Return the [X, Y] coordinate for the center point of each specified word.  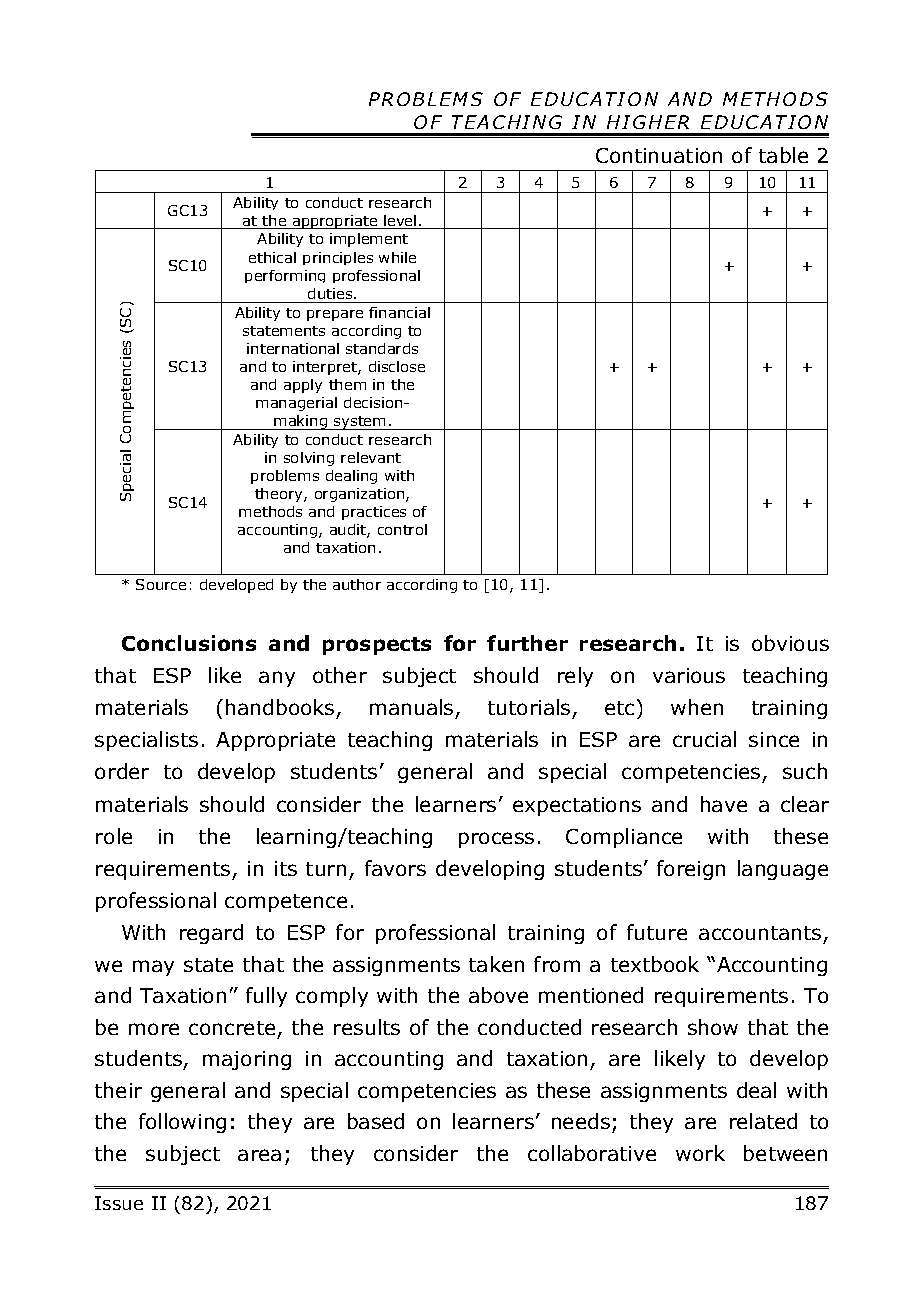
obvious [790, 643]
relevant [371, 457]
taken [496, 964]
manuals [411, 707]
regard [211, 934]
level [400, 220]
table [783, 155]
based [376, 1121]
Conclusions [189, 643]
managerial [296, 404]
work [700, 1153]
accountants [760, 933]
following [182, 1123]
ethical [272, 257]
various [689, 675]
